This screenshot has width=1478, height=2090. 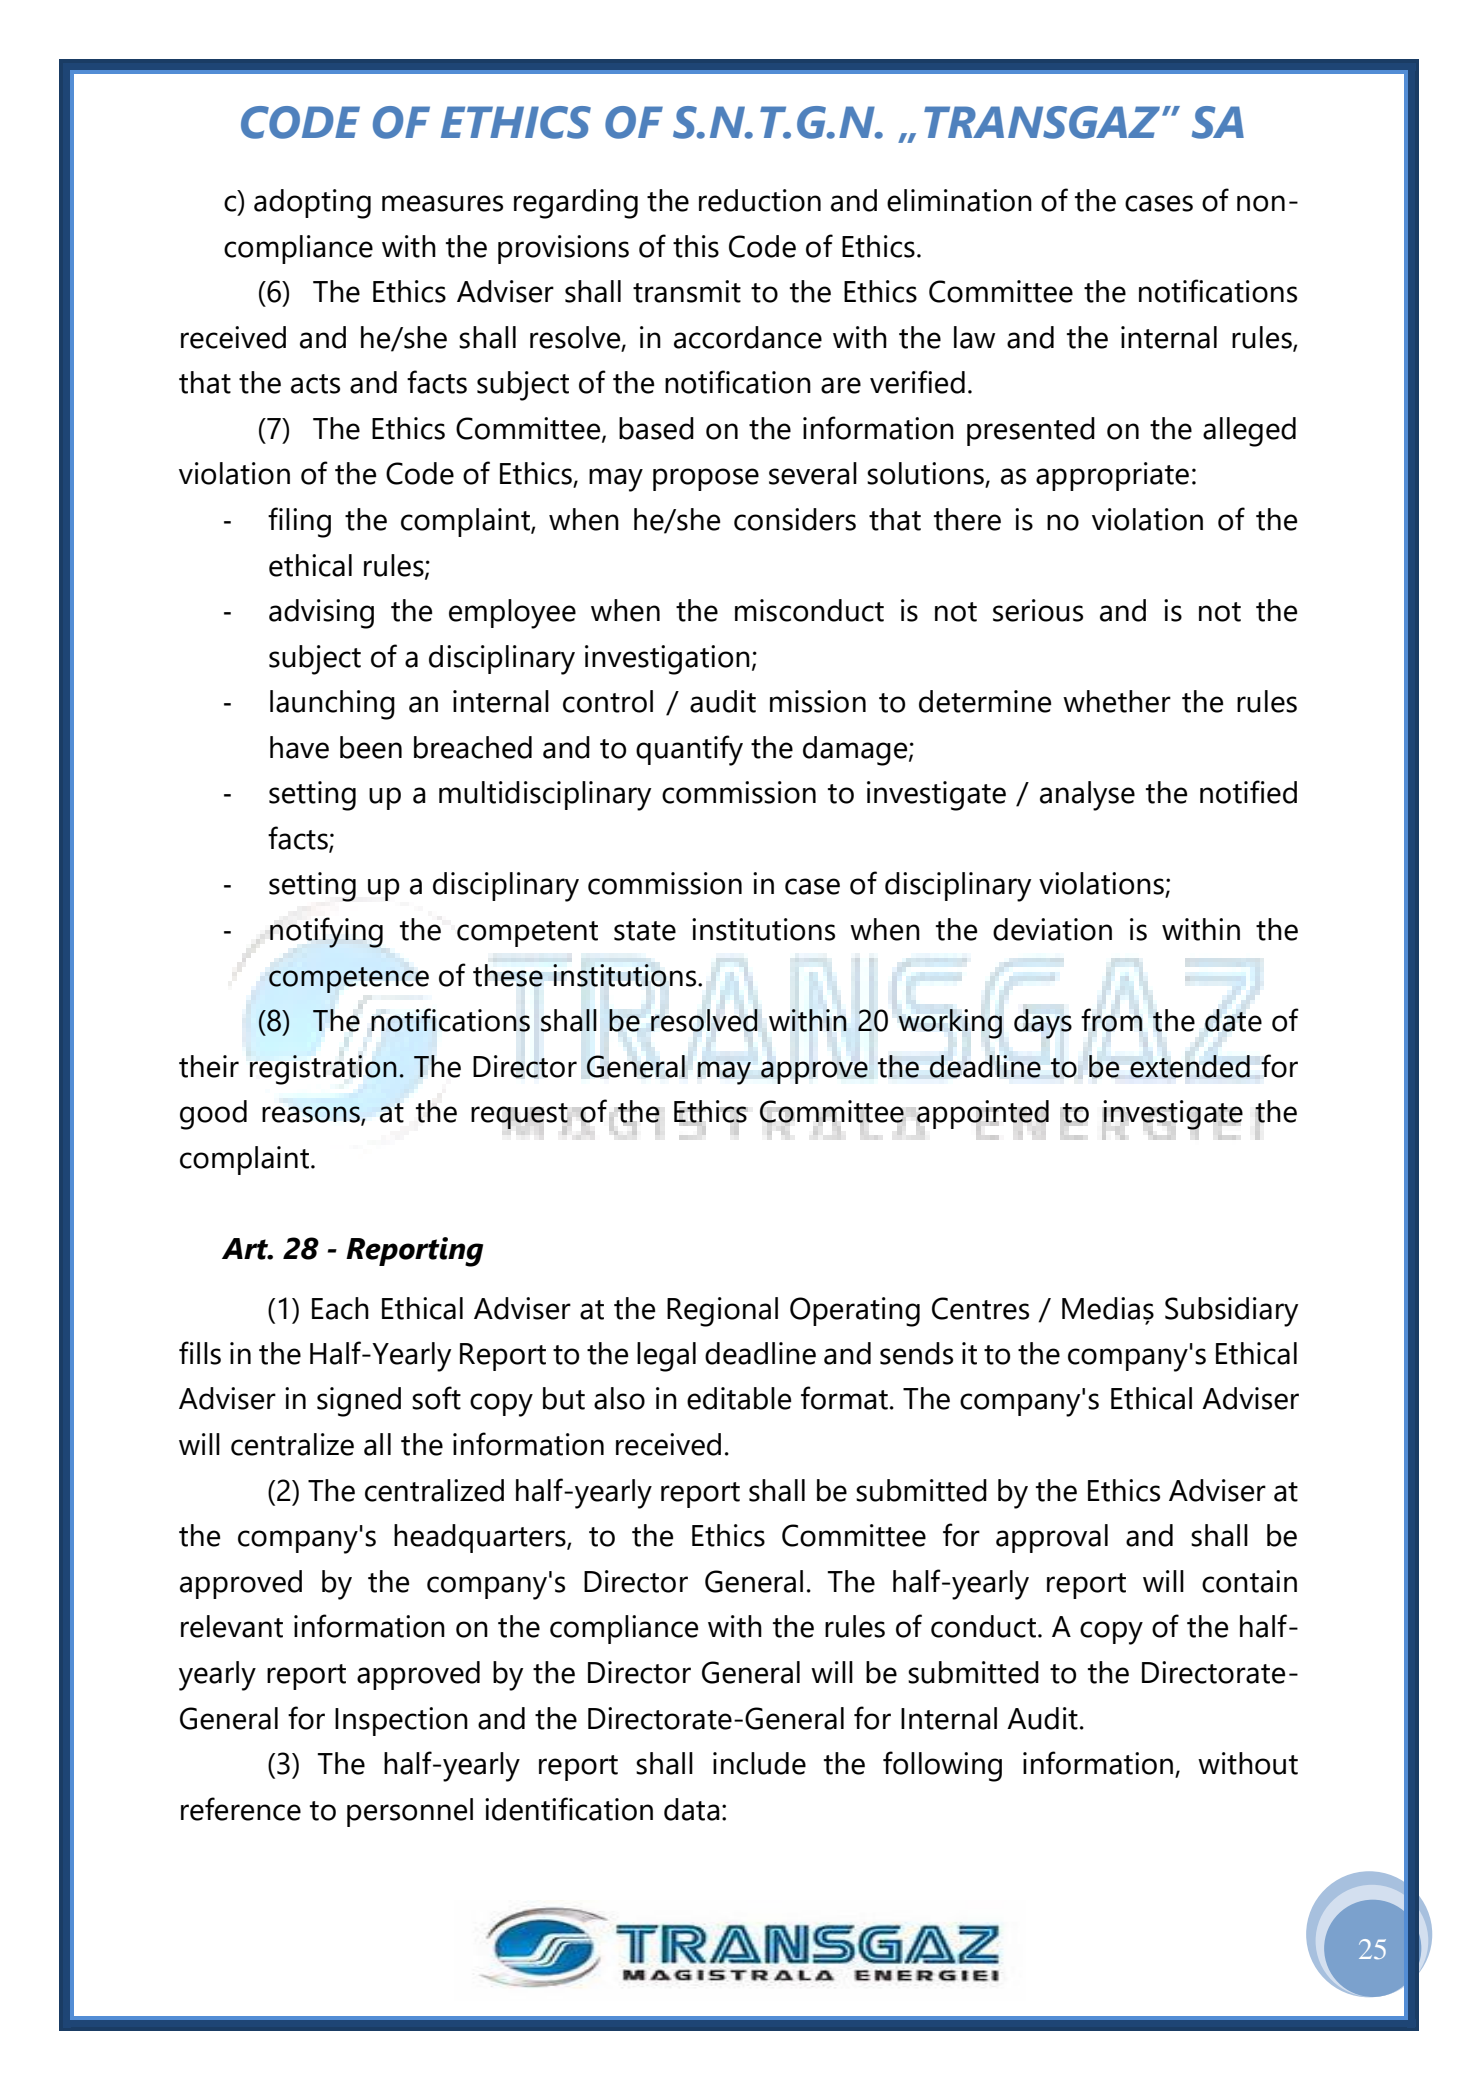 I want to click on Subsidiary, so click(x=1231, y=1312).
